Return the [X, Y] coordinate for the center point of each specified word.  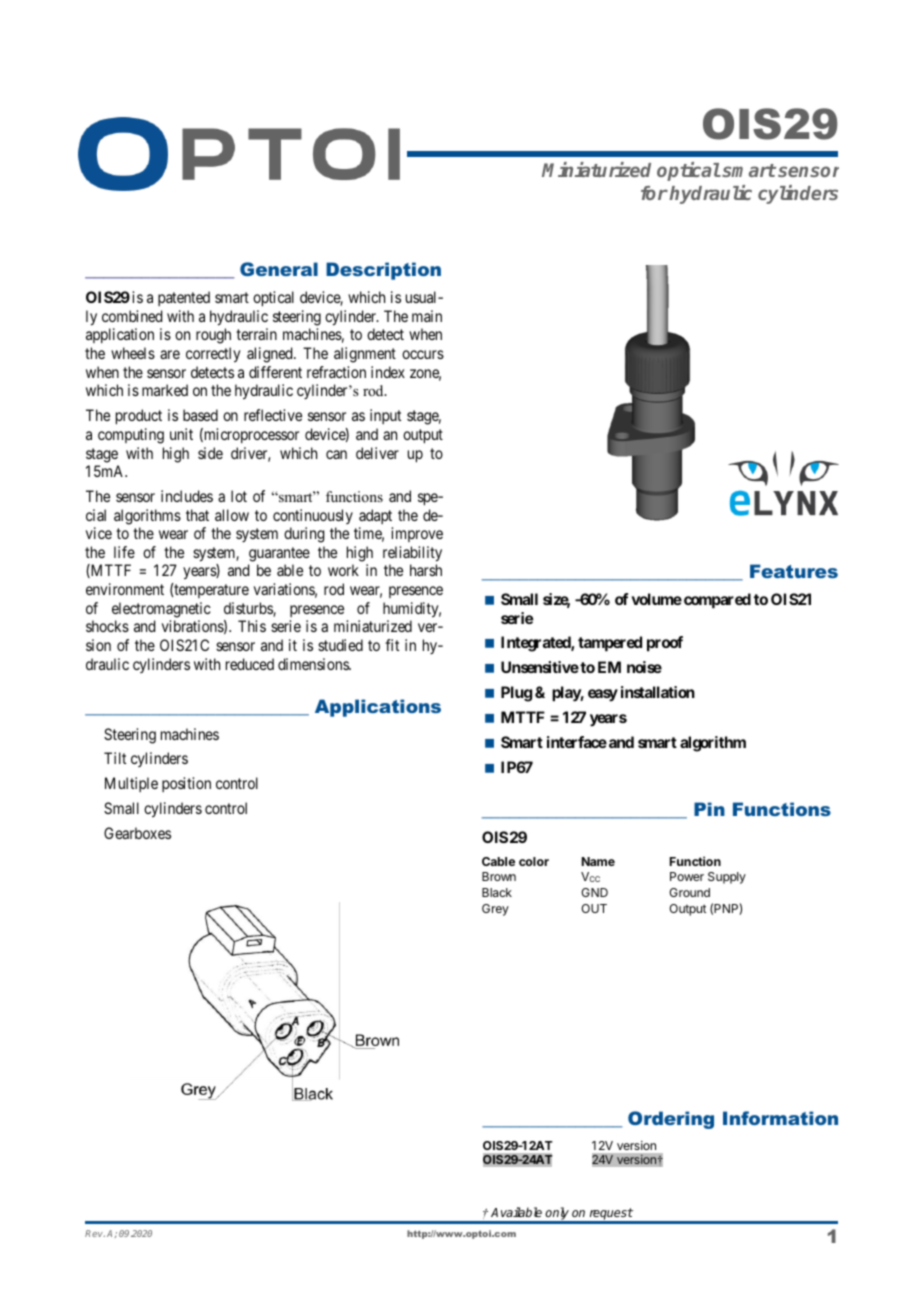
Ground [689, 892]
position [186, 784]
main [427, 316]
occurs [423, 354]
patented [184, 298]
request [610, 1215]
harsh [426, 570]
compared [716, 601]
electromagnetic [161, 610]
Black [497, 892]
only [557, 1215]
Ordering [671, 1120]
